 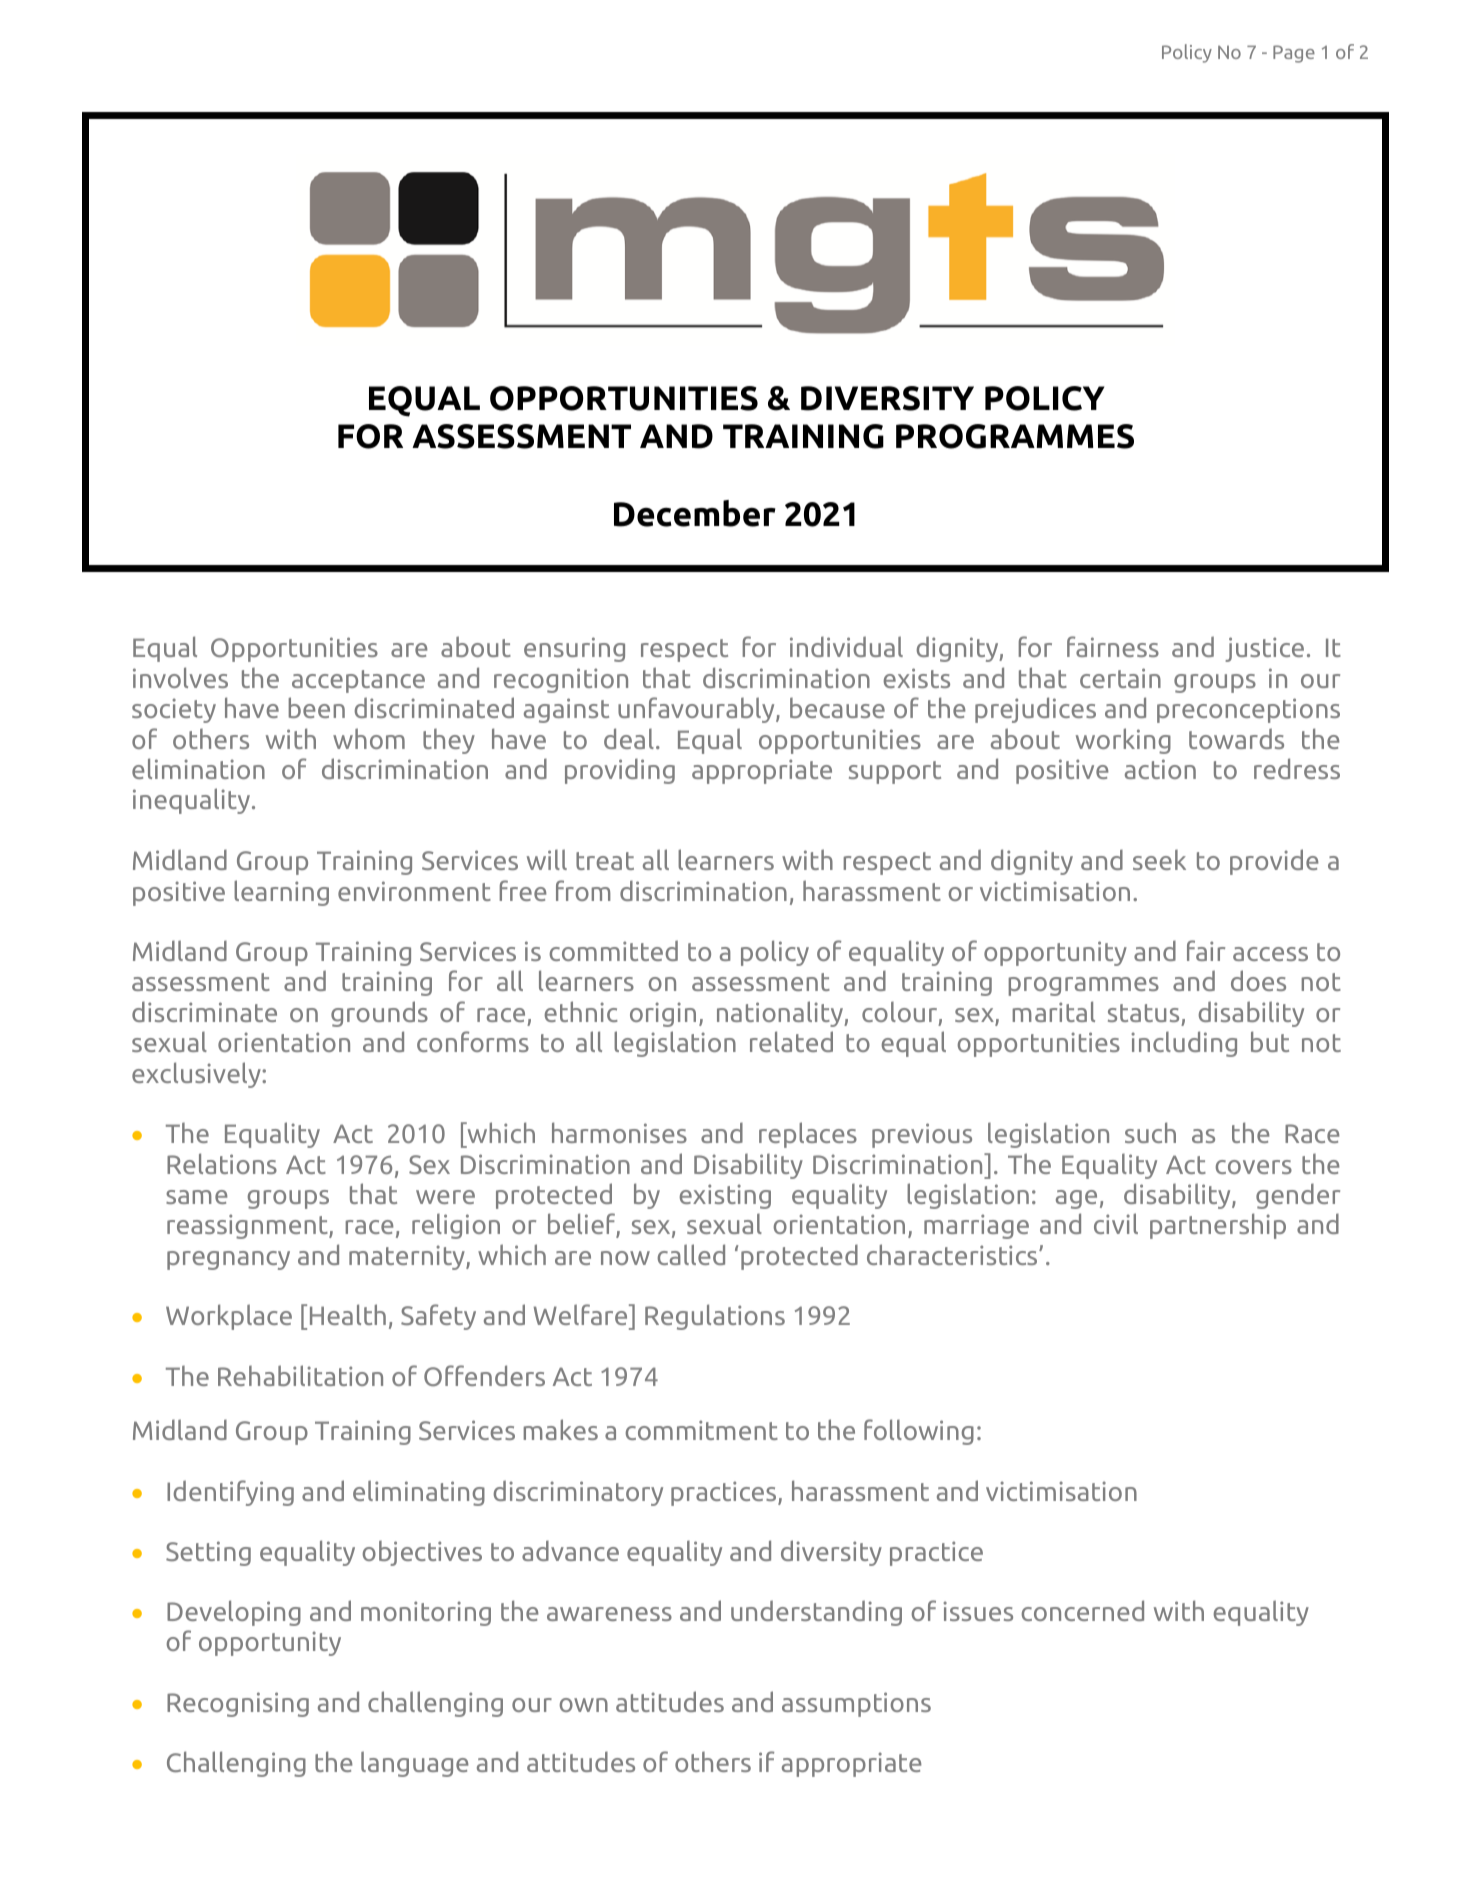 What do you see at coordinates (1264, 649) in the document?
I see `justice` at bounding box center [1264, 649].
